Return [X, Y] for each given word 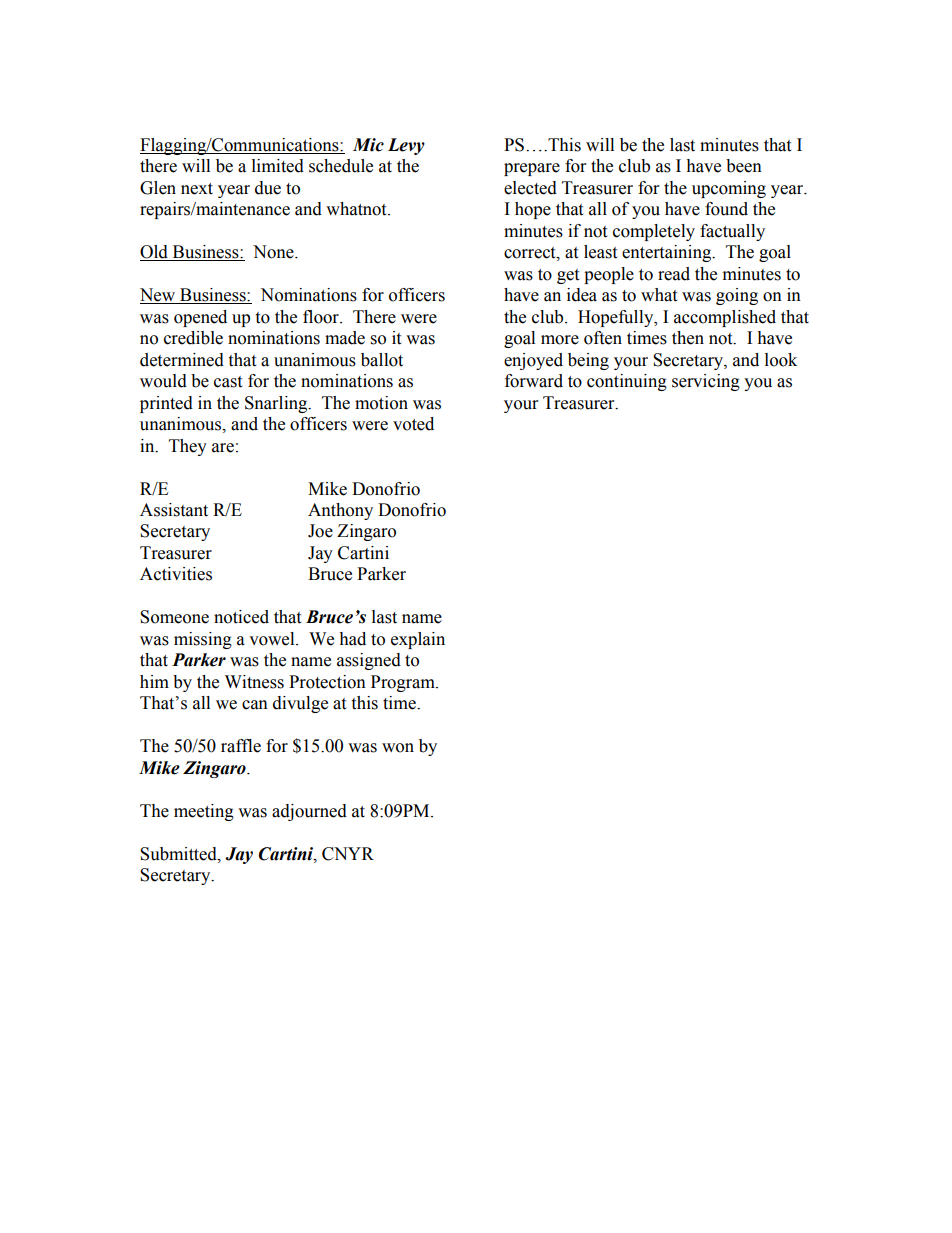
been [744, 166]
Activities [176, 574]
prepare [532, 169]
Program [404, 683]
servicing [706, 382]
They [188, 447]
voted [413, 424]
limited [278, 166]
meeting [204, 812]
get [568, 276]
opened [200, 318]
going [737, 296]
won [398, 748]
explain [418, 640]
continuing [627, 382]
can [255, 705]
